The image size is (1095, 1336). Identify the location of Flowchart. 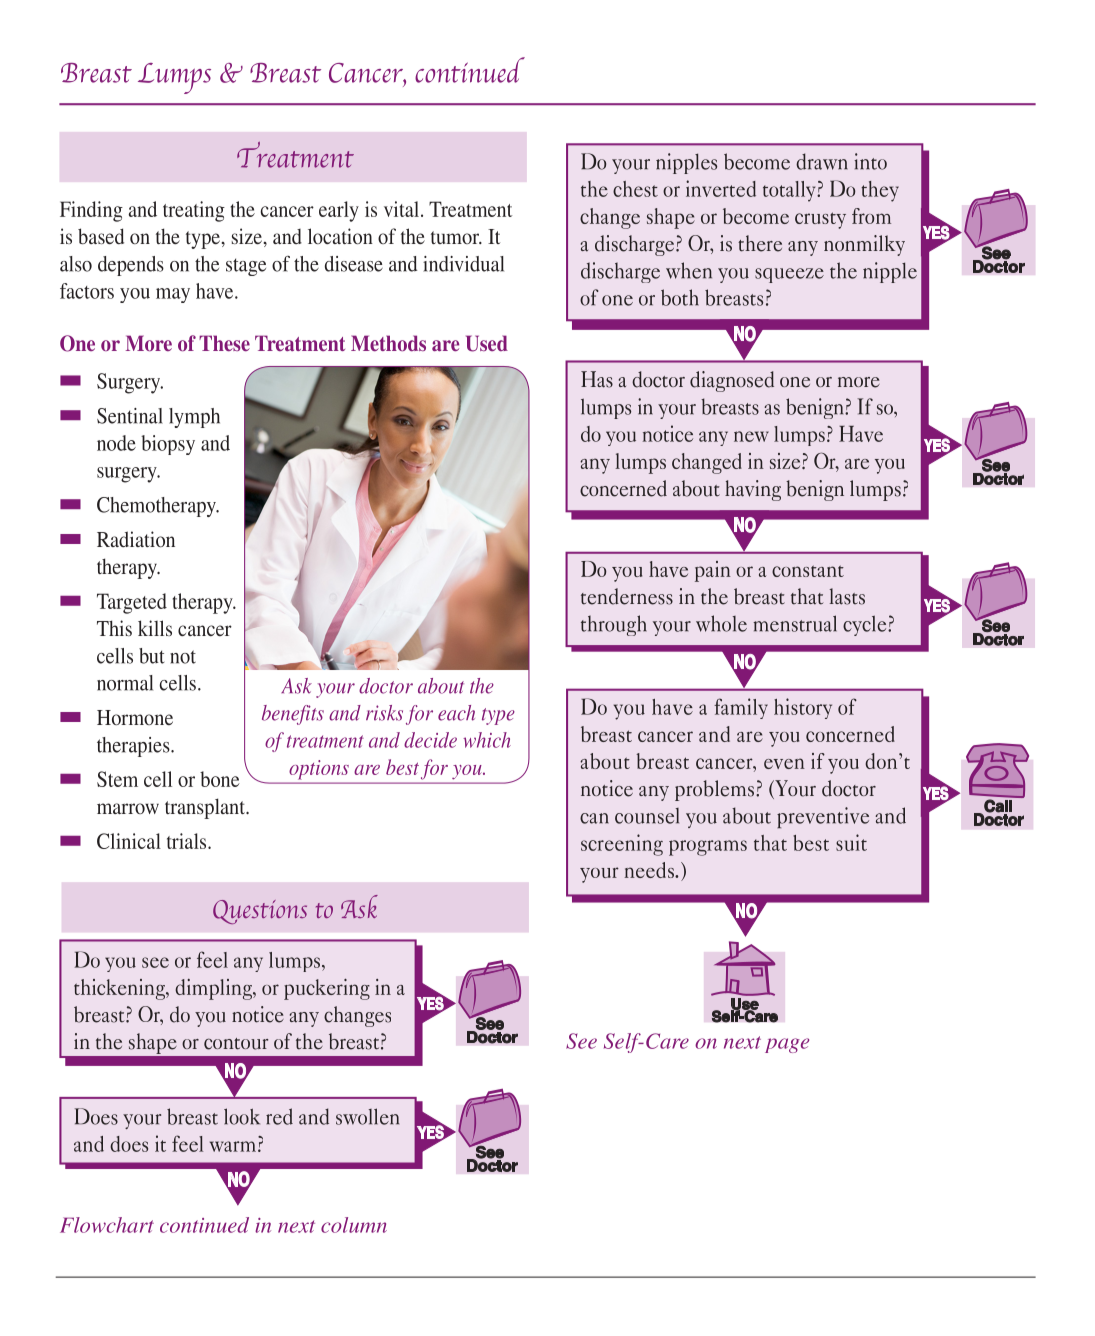
(107, 1225).
